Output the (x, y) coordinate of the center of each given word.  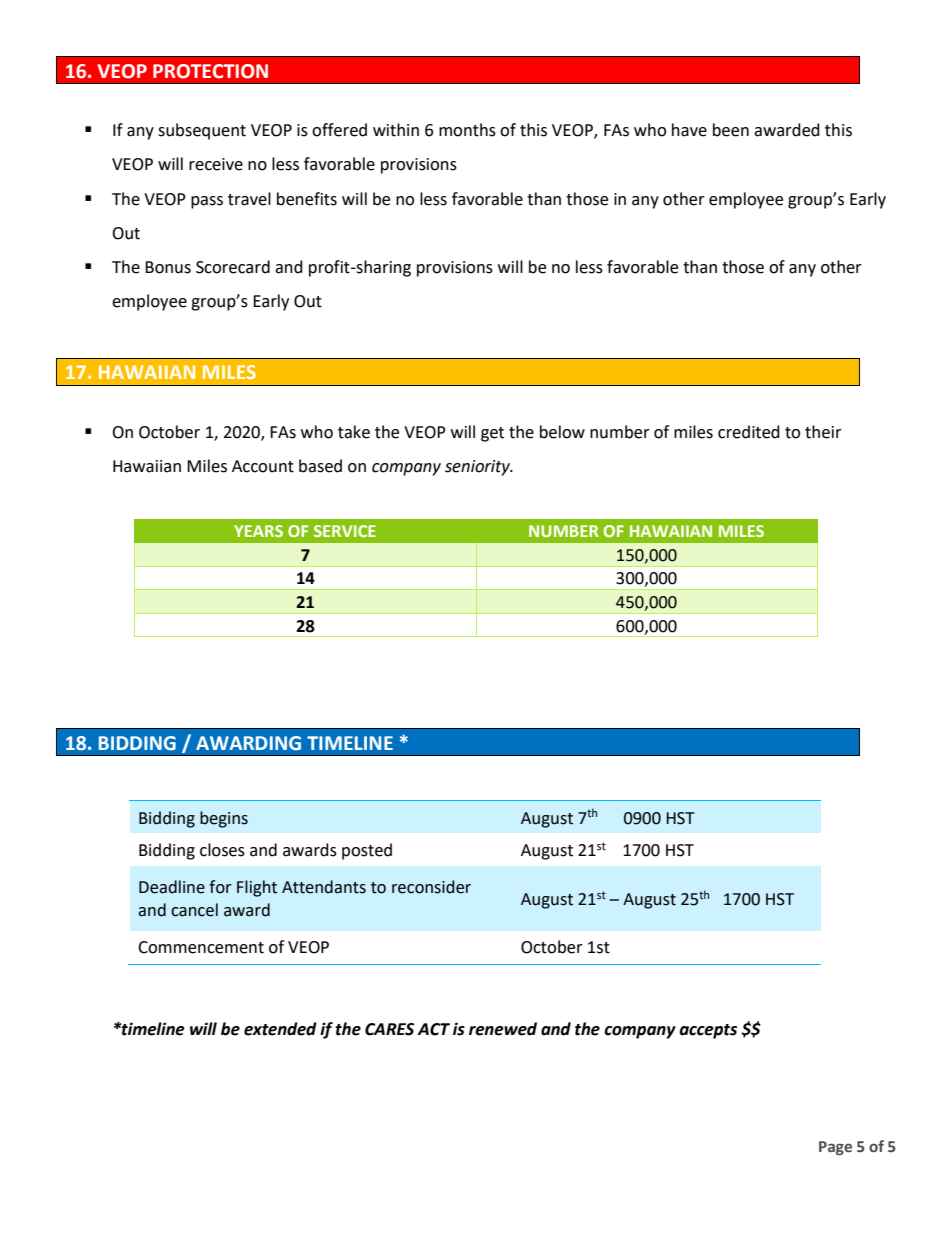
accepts (708, 1031)
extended (280, 1029)
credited (749, 432)
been (731, 130)
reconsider (431, 887)
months (467, 130)
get (492, 434)
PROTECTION (210, 71)
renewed (503, 1029)
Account (263, 466)
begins (224, 819)
